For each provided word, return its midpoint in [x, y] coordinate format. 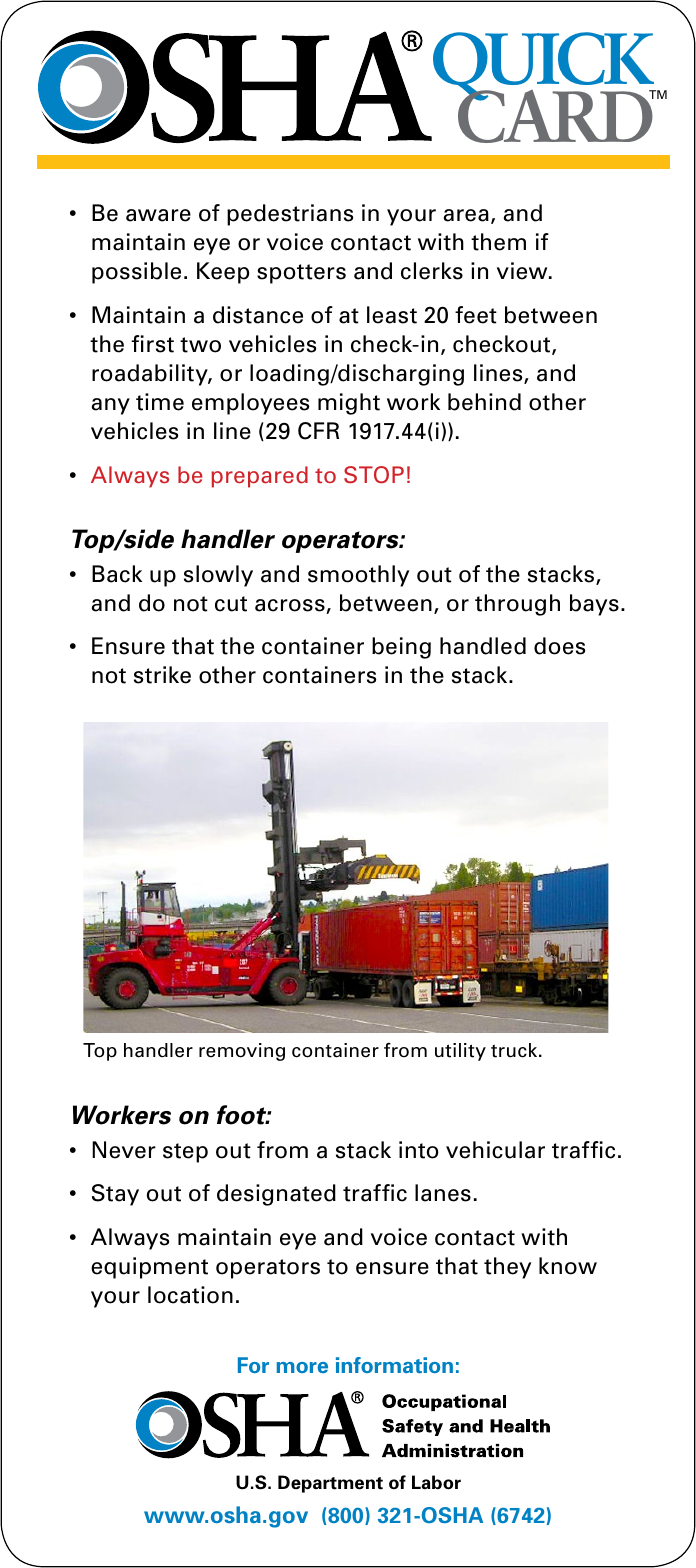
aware [158, 215]
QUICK [544, 67]
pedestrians [290, 215]
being [401, 648]
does [560, 646]
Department [330, 1484]
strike [162, 675]
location [190, 1295]
